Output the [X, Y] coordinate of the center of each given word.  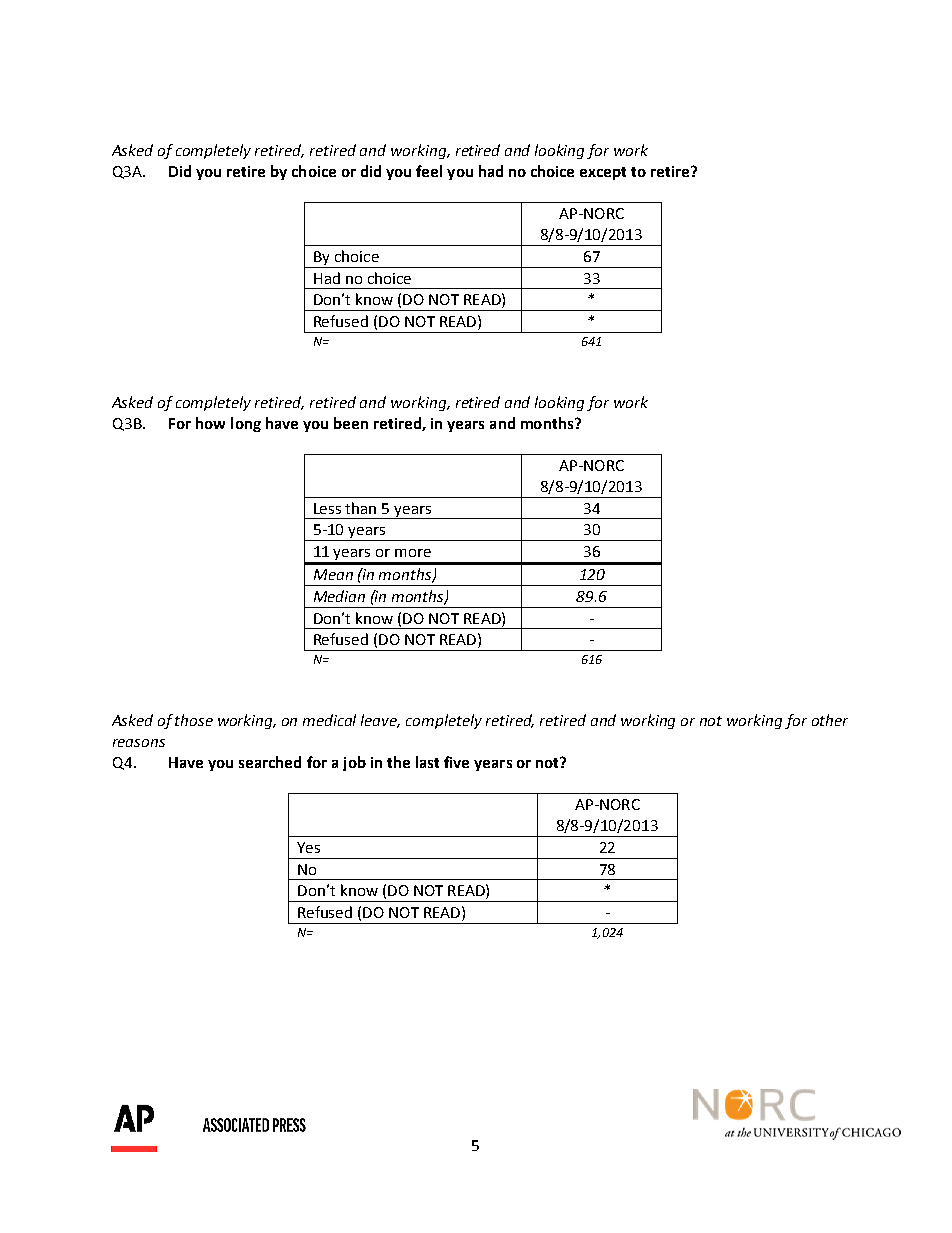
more [413, 553]
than [360, 508]
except [603, 173]
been [351, 423]
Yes [308, 847]
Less [327, 508]
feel [429, 171]
